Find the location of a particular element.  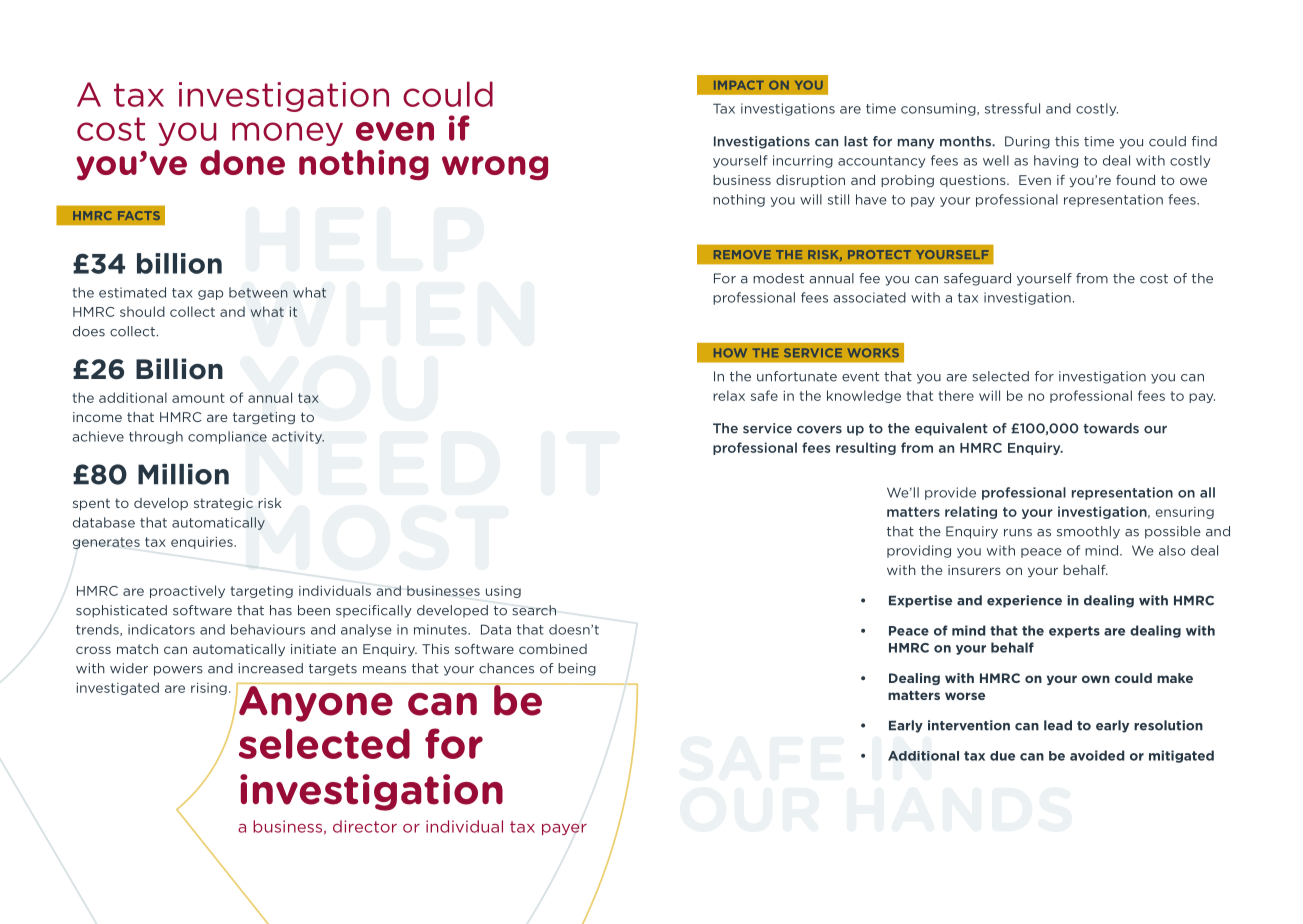

combined is located at coordinates (553, 649).
